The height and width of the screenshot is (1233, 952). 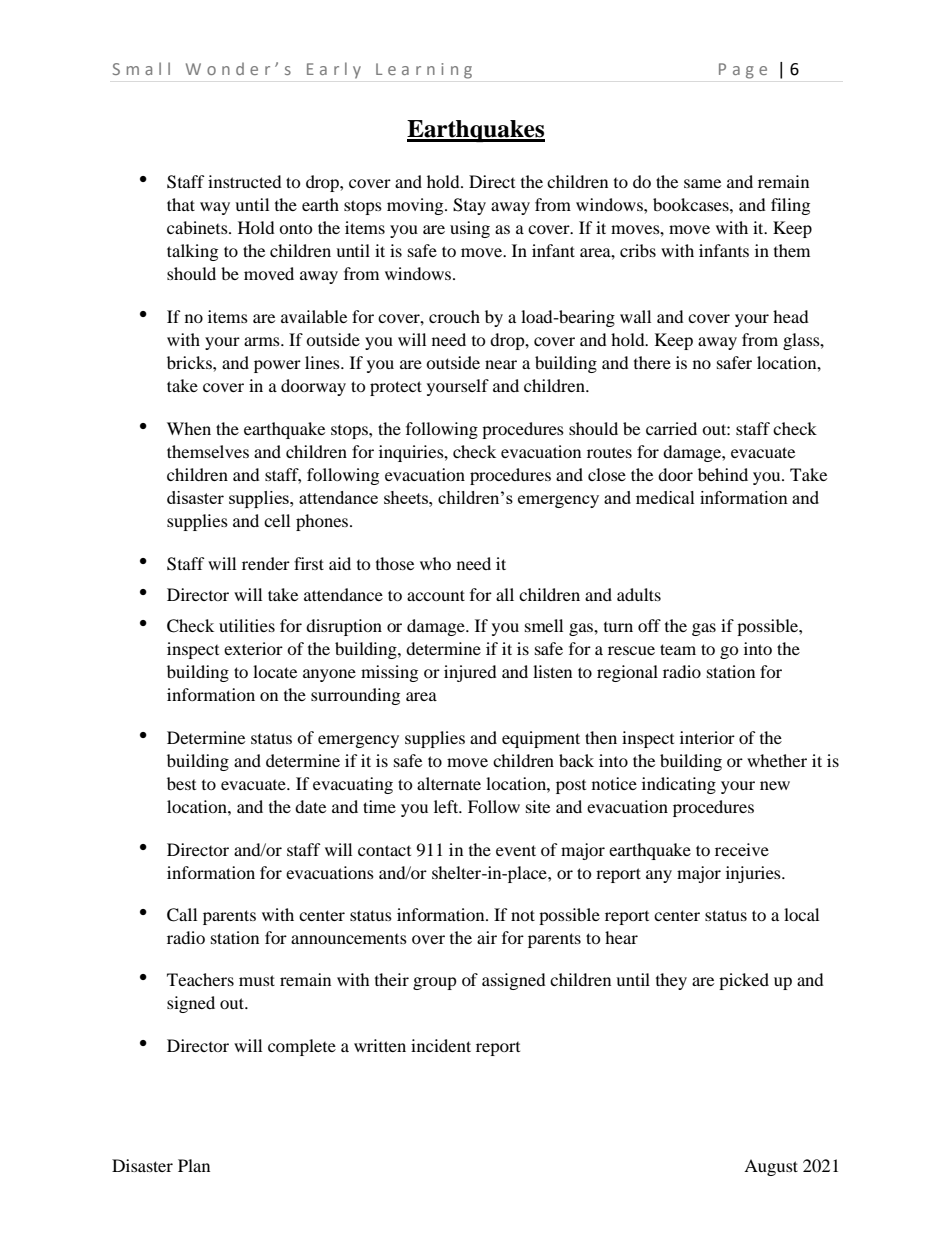 I want to click on August, so click(x=771, y=1167).
